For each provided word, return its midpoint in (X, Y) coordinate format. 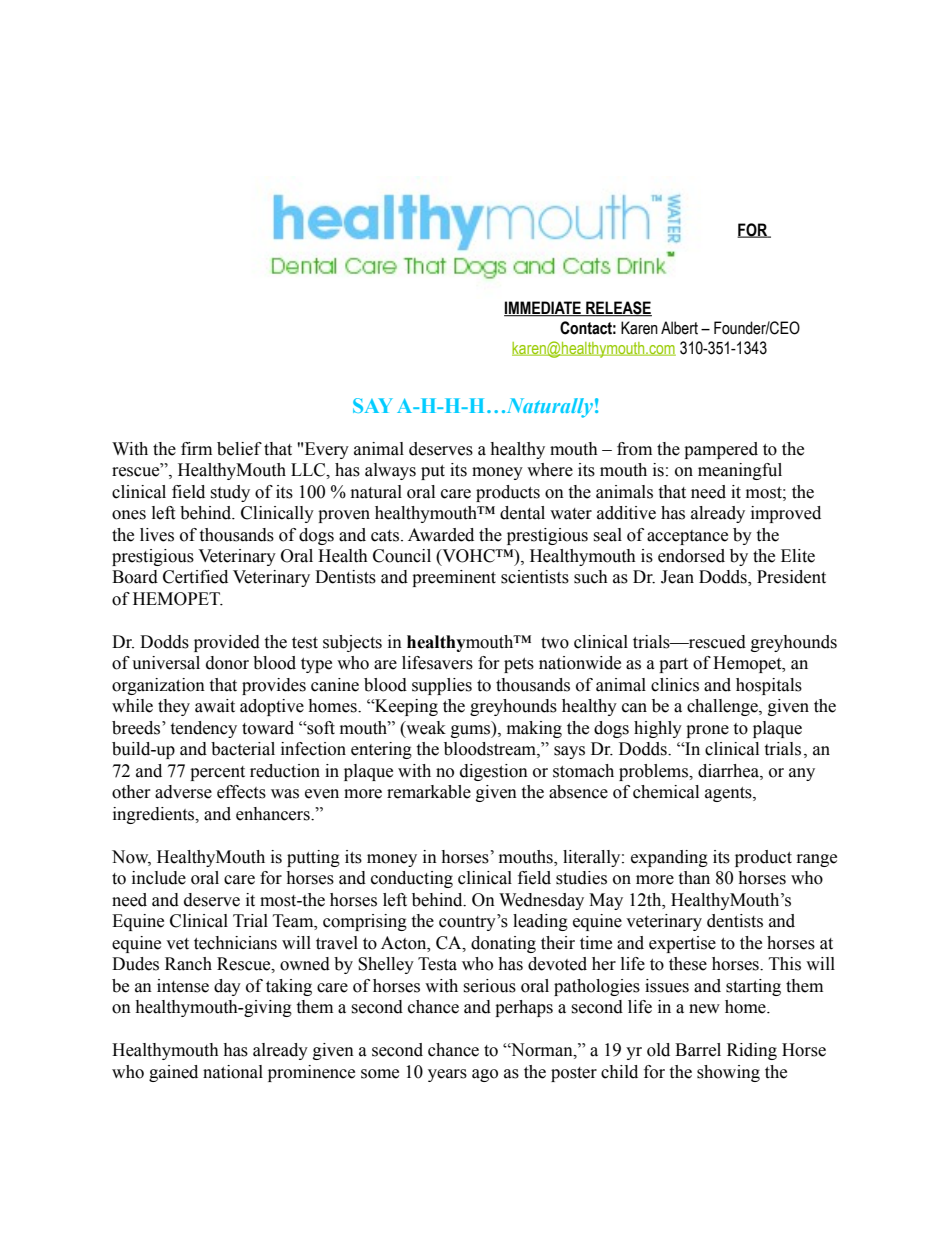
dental (522, 513)
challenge (723, 707)
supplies (442, 686)
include (159, 878)
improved (786, 514)
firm (196, 448)
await (215, 706)
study (230, 493)
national (233, 1072)
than (694, 878)
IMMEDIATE (543, 309)
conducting (412, 879)
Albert (679, 328)
